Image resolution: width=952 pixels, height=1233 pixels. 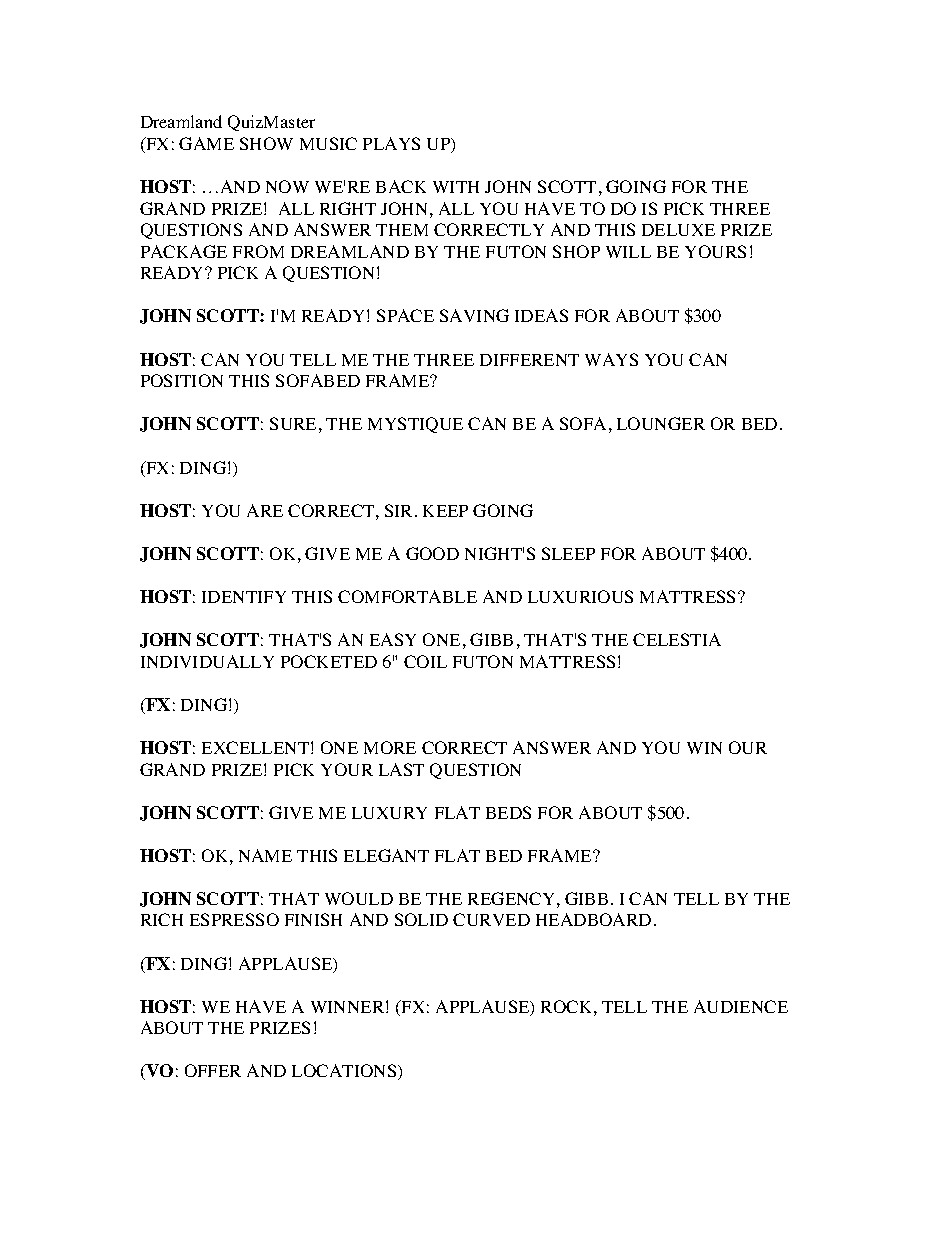 What do you see at coordinates (678, 230) in the document?
I see `DELUXE` at bounding box center [678, 230].
